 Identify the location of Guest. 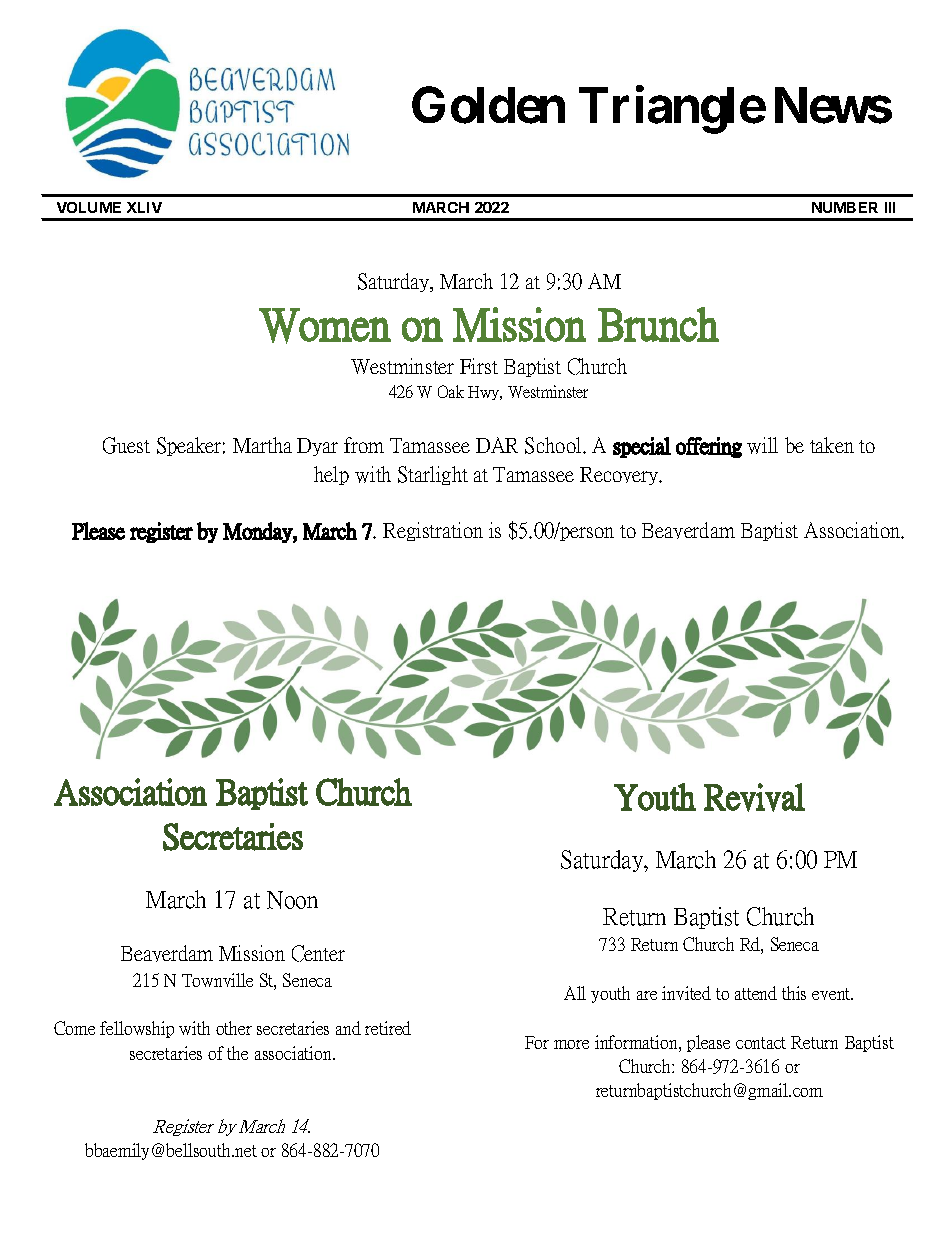
(126, 445).
